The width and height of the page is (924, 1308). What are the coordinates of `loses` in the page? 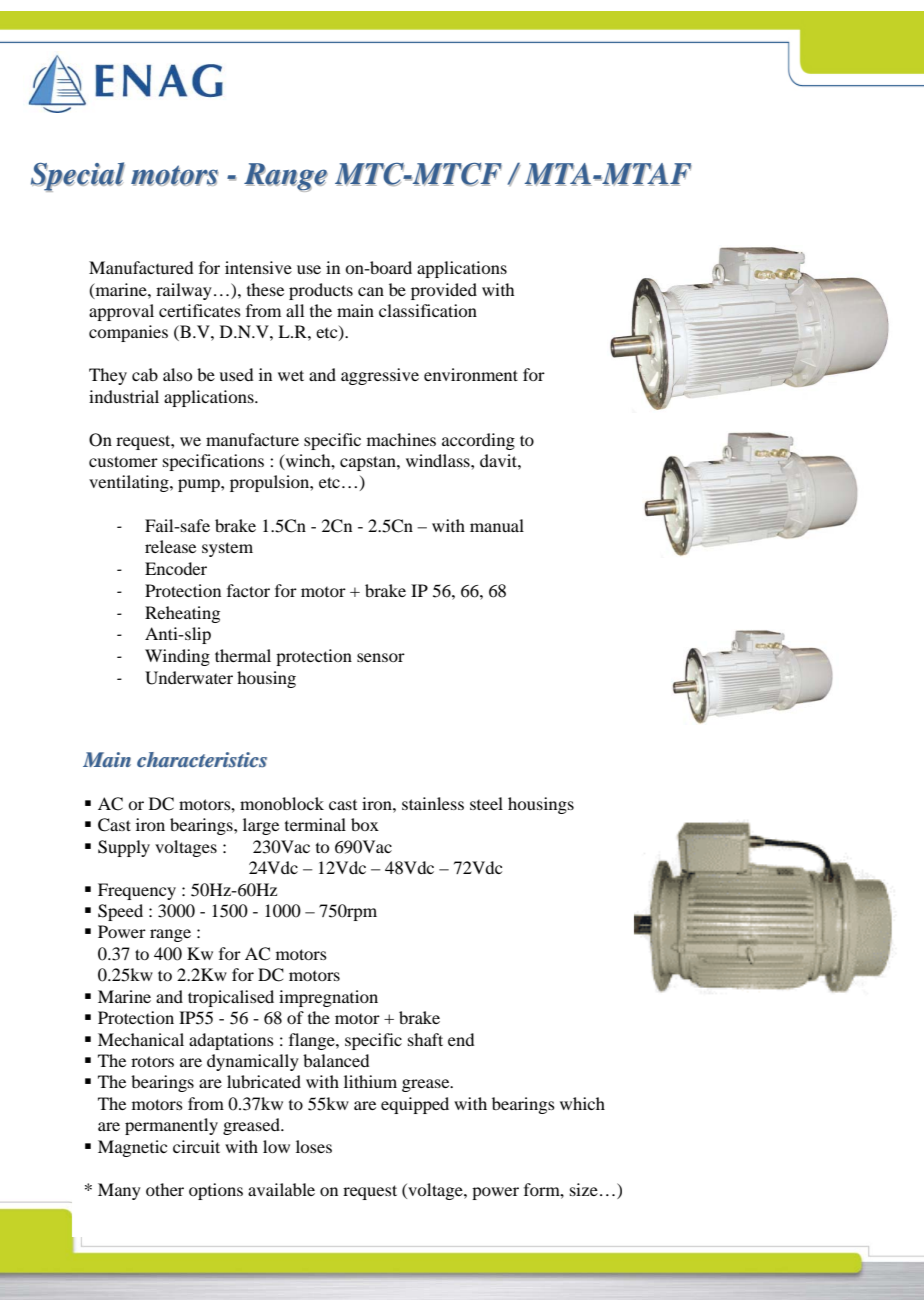 It's located at (314, 1146).
